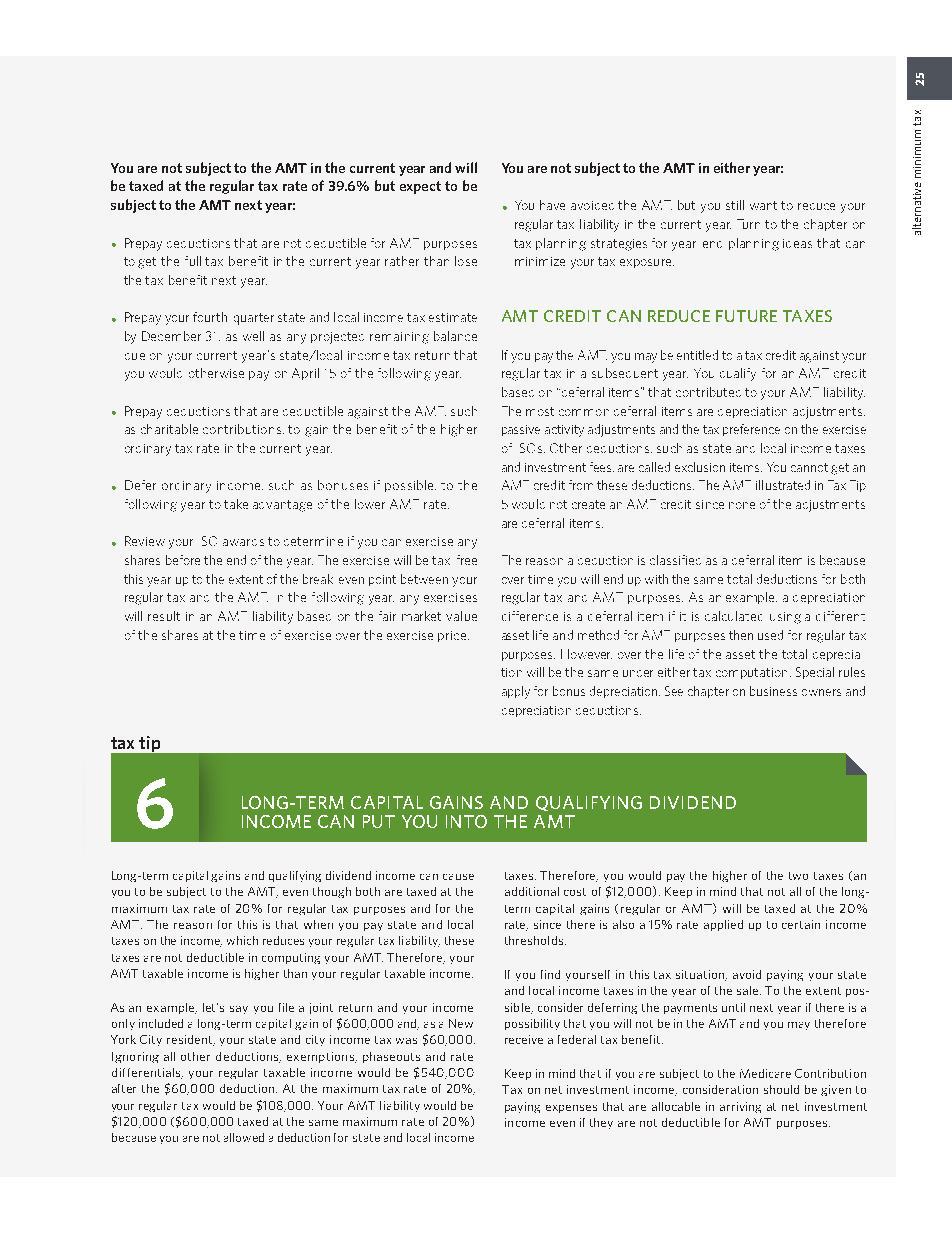  Describe the element at coordinates (763, 205) in the page. I see `want` at that location.
